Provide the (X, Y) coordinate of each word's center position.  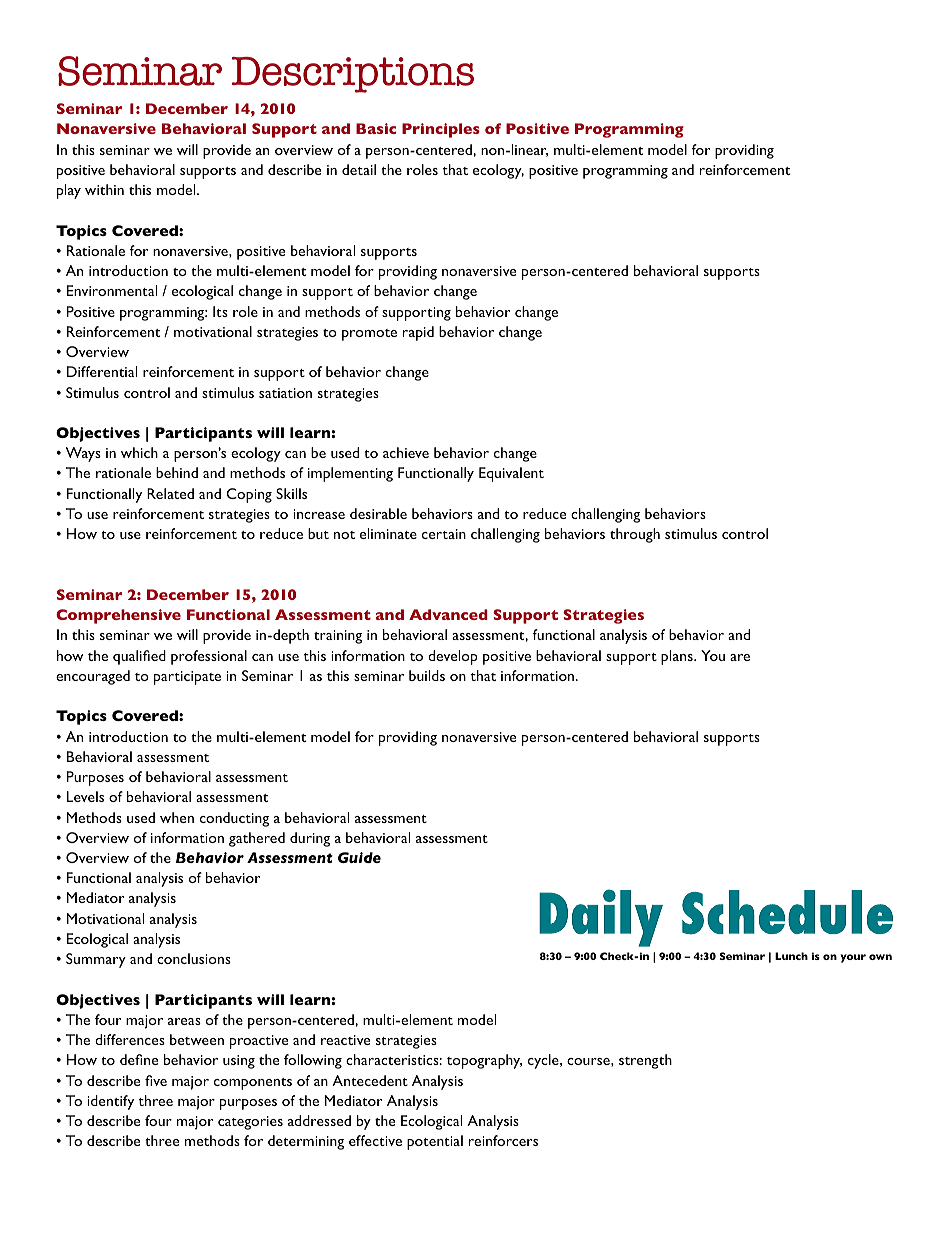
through (635, 535)
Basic (376, 128)
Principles (441, 130)
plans (678, 657)
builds (427, 675)
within (104, 189)
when (177, 817)
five (156, 1080)
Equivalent (511, 474)
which (139, 452)
